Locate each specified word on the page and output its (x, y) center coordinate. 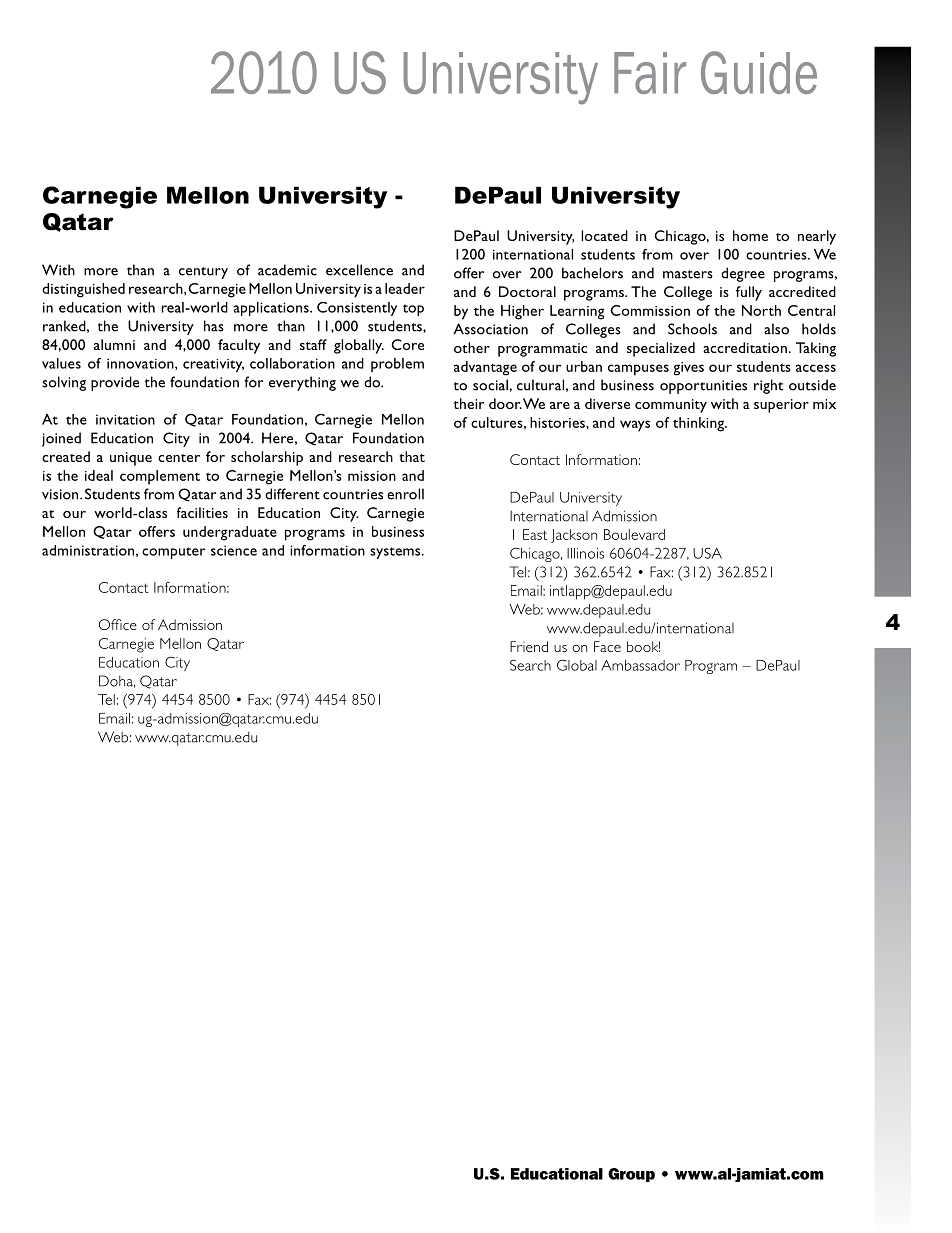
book (643, 646)
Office (118, 624)
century (203, 273)
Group (631, 1175)
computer (174, 553)
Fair (650, 73)
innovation (141, 364)
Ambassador (640, 665)
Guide (759, 72)
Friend (529, 646)
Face (607, 646)
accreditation (745, 347)
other (472, 347)
